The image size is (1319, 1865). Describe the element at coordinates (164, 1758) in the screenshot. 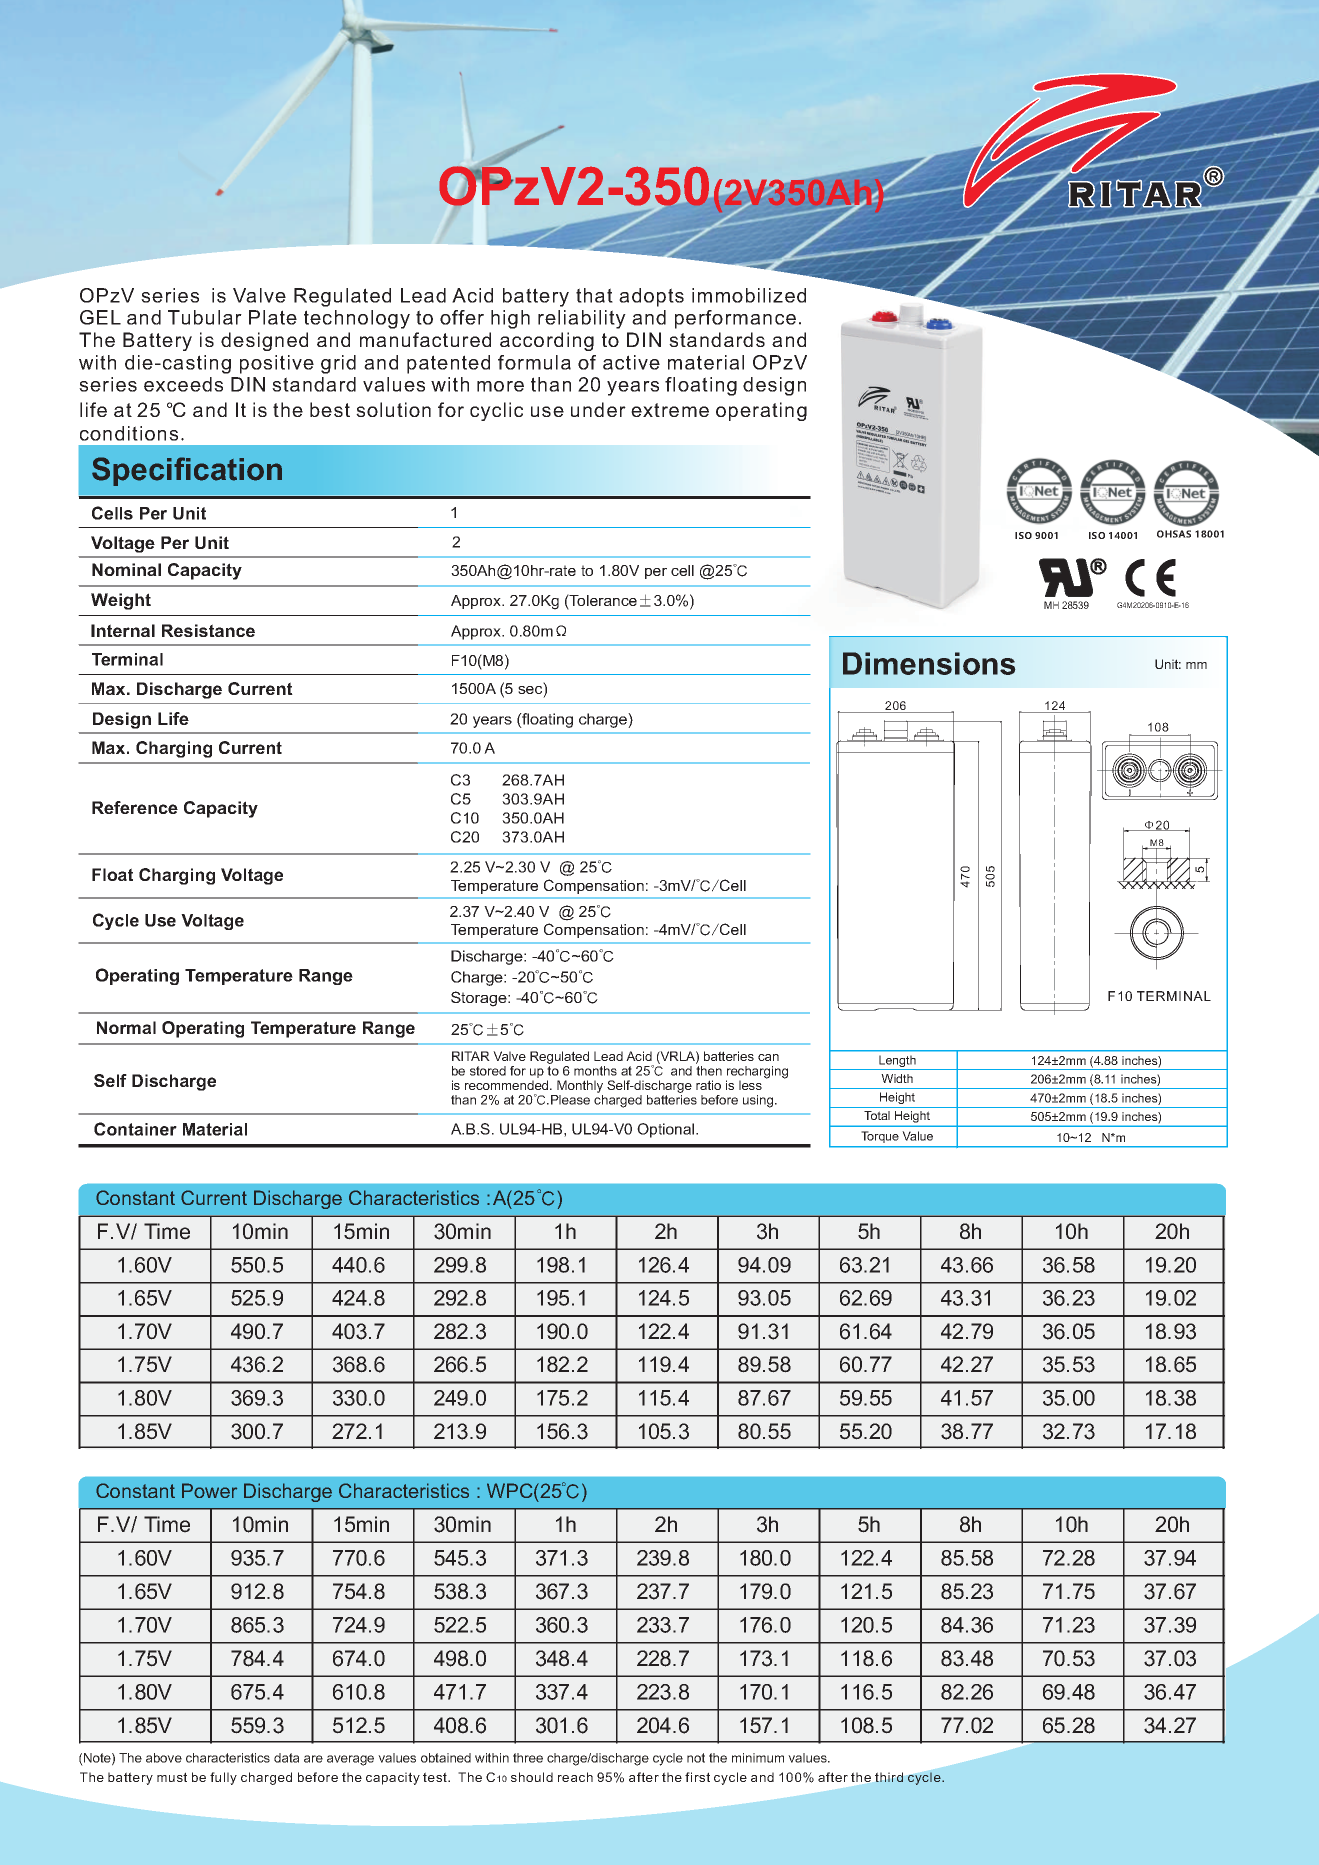

I see `above` at that location.
